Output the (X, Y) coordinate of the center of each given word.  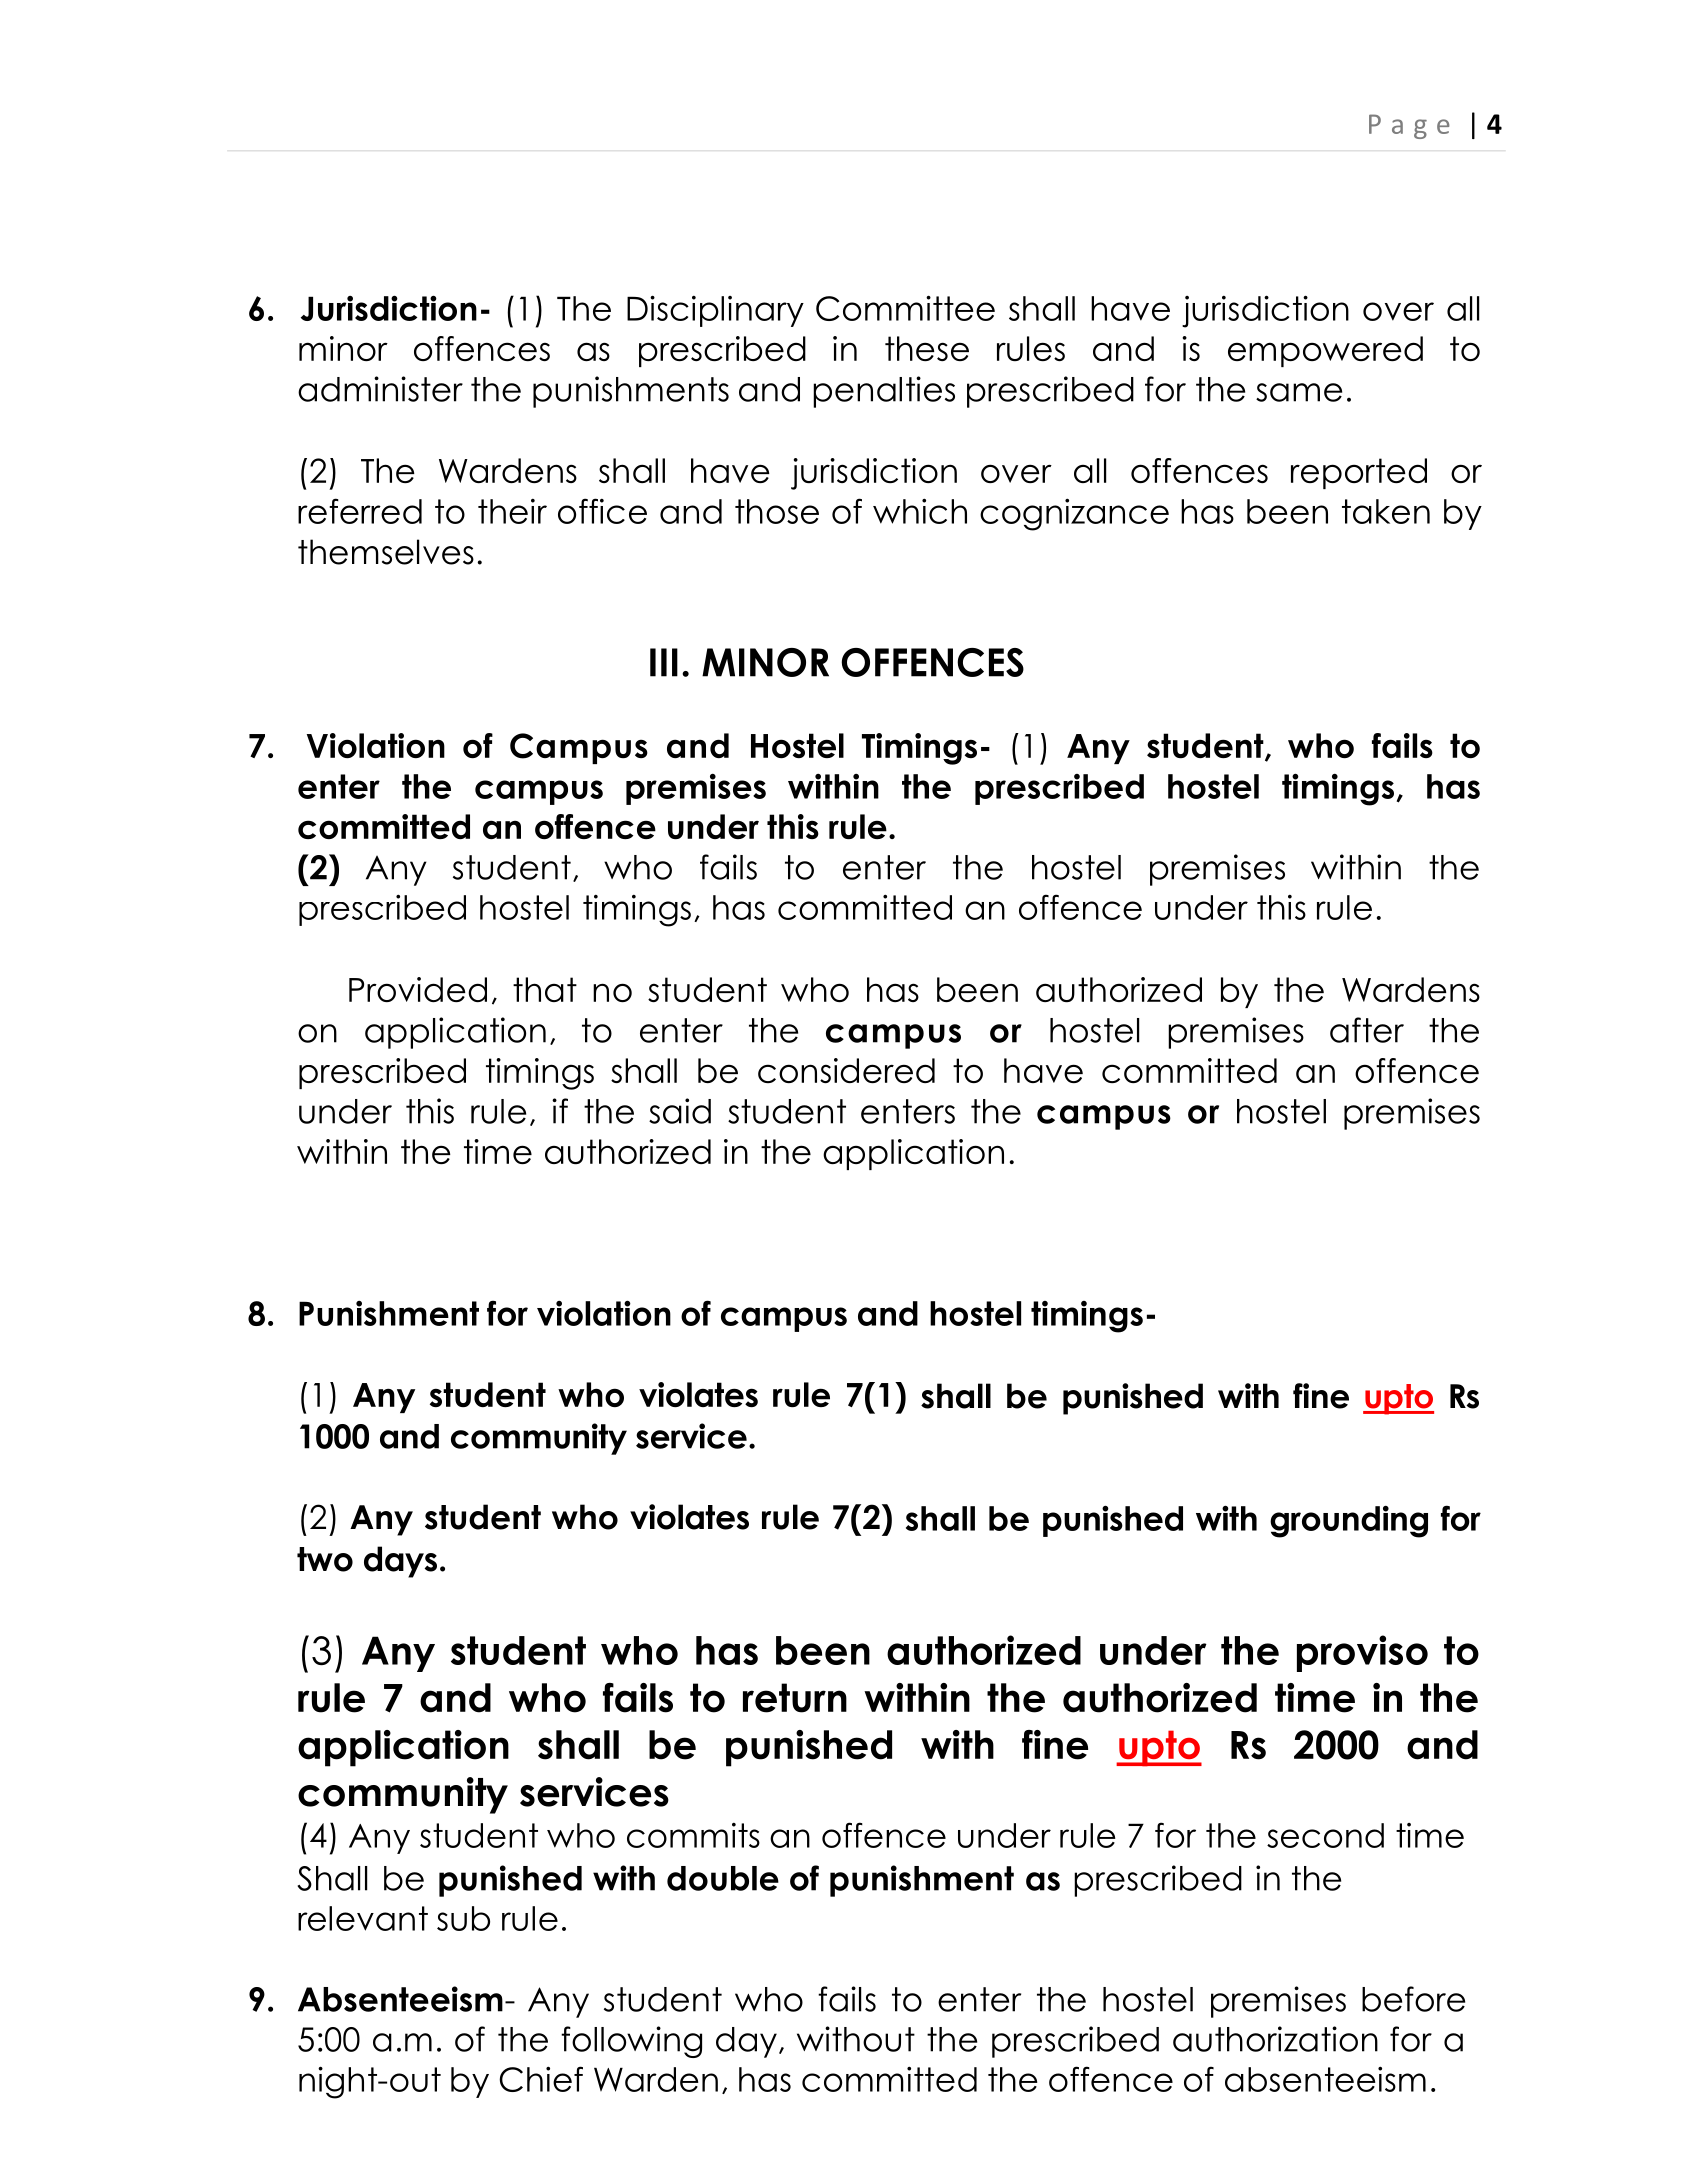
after (1367, 1030)
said (680, 1111)
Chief (541, 2079)
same (1299, 392)
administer (380, 389)
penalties (884, 392)
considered (846, 1070)
